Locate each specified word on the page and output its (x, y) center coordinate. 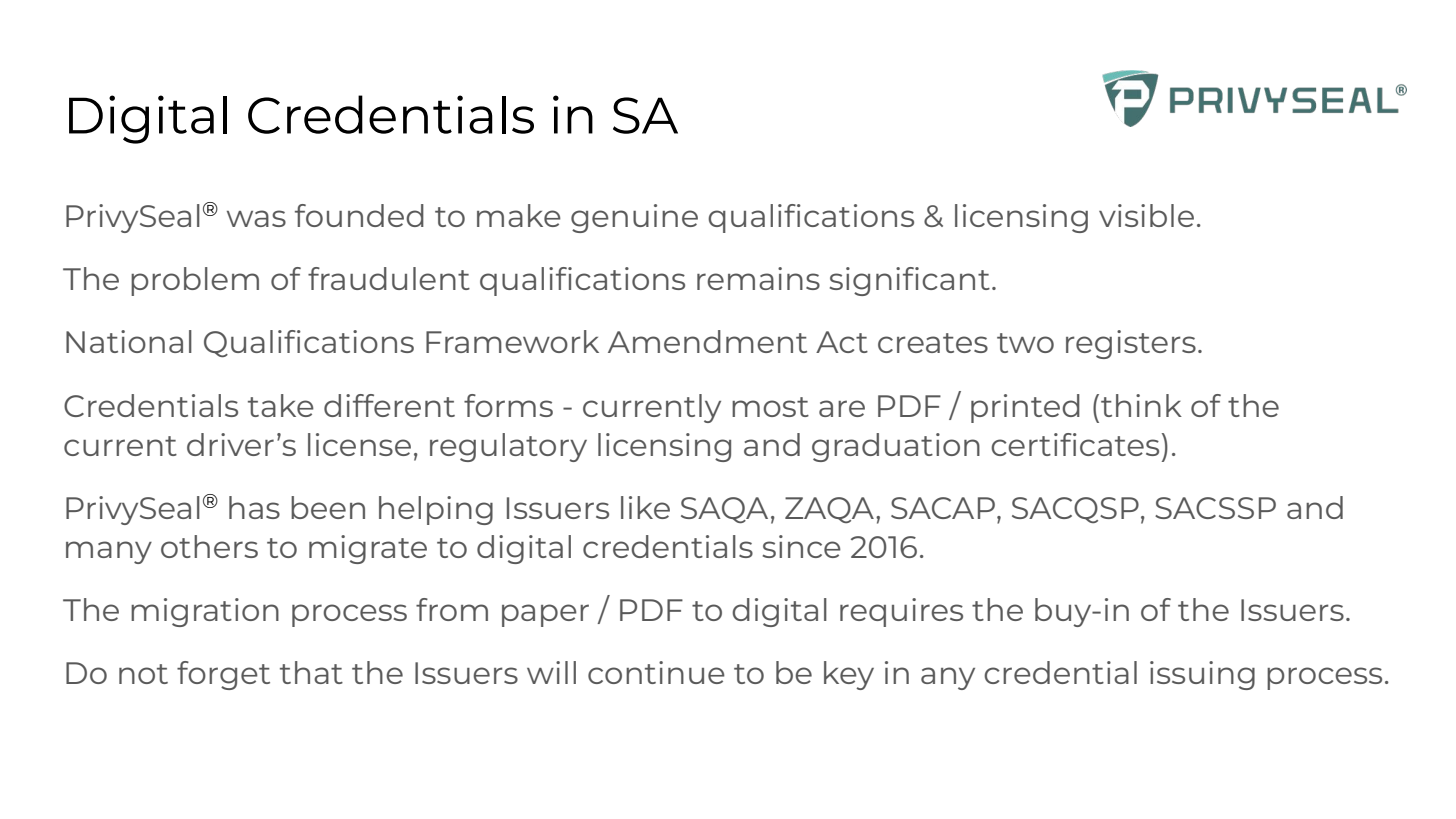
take (281, 405)
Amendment (707, 341)
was (256, 218)
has (254, 507)
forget (223, 675)
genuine (634, 218)
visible (1146, 215)
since (802, 546)
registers (1131, 344)
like (645, 507)
